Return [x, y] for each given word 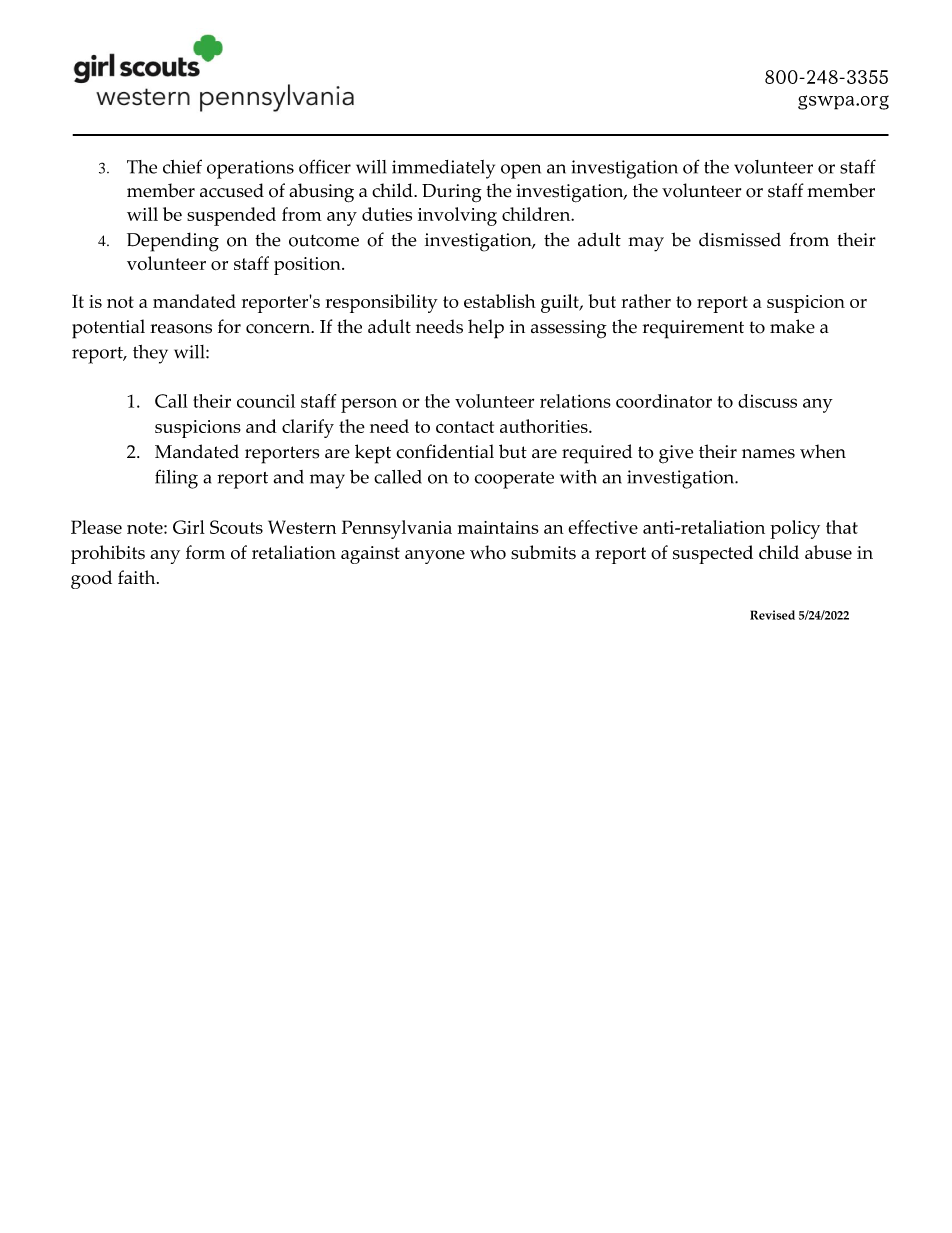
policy [795, 529]
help [486, 329]
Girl [189, 527]
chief [182, 166]
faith [138, 577]
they [150, 354]
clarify [308, 428]
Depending [173, 242]
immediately [443, 169]
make [792, 326]
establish [500, 301]
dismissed [740, 239]
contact [465, 427]
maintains [498, 527]
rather [646, 301]
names [768, 454]
